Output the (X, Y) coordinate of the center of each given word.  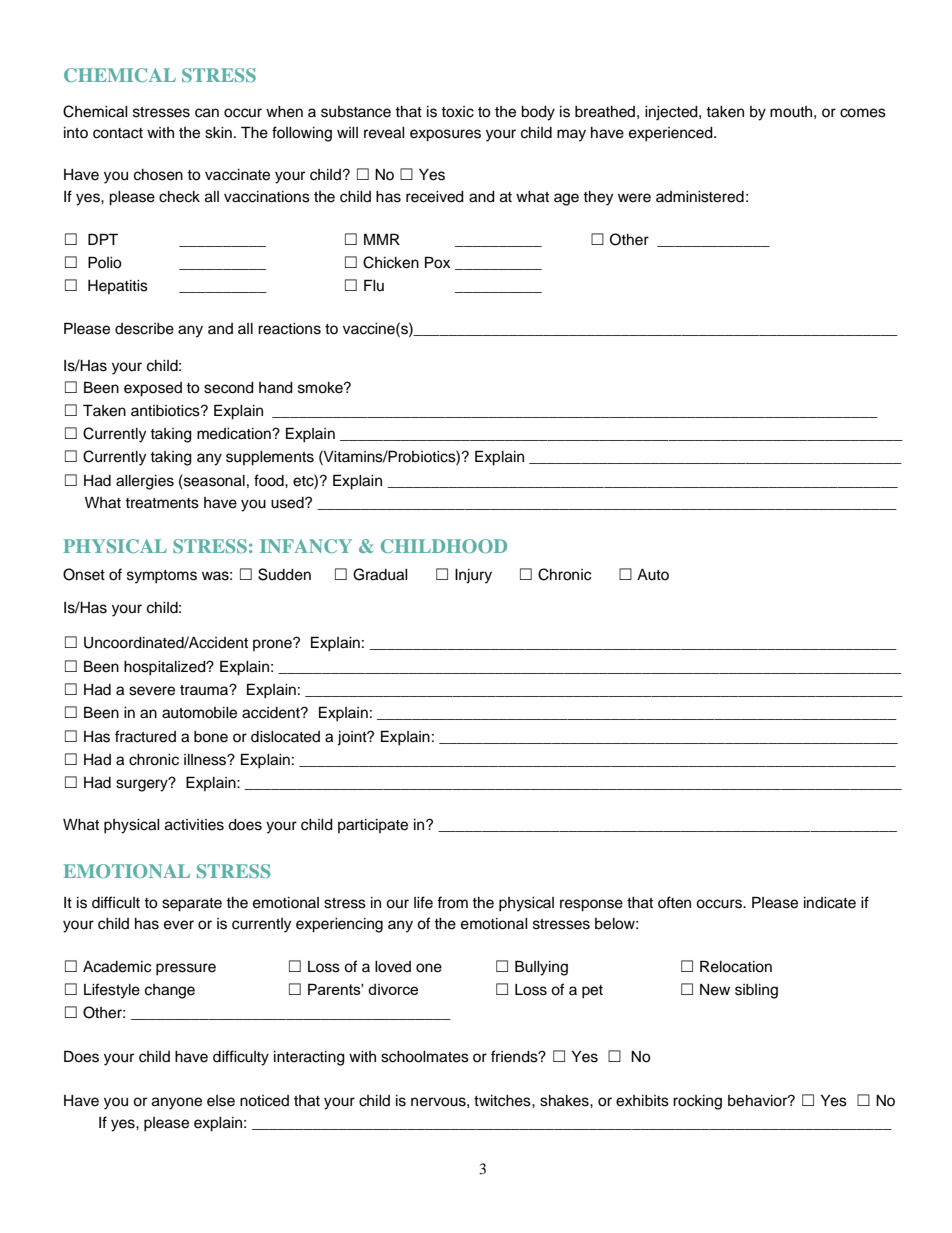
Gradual (380, 574)
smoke (321, 388)
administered (700, 197)
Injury (473, 576)
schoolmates (425, 1057)
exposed (153, 389)
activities (194, 825)
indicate (830, 903)
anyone (177, 1103)
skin (218, 133)
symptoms (162, 577)
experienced (672, 134)
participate (373, 826)
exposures (445, 135)
